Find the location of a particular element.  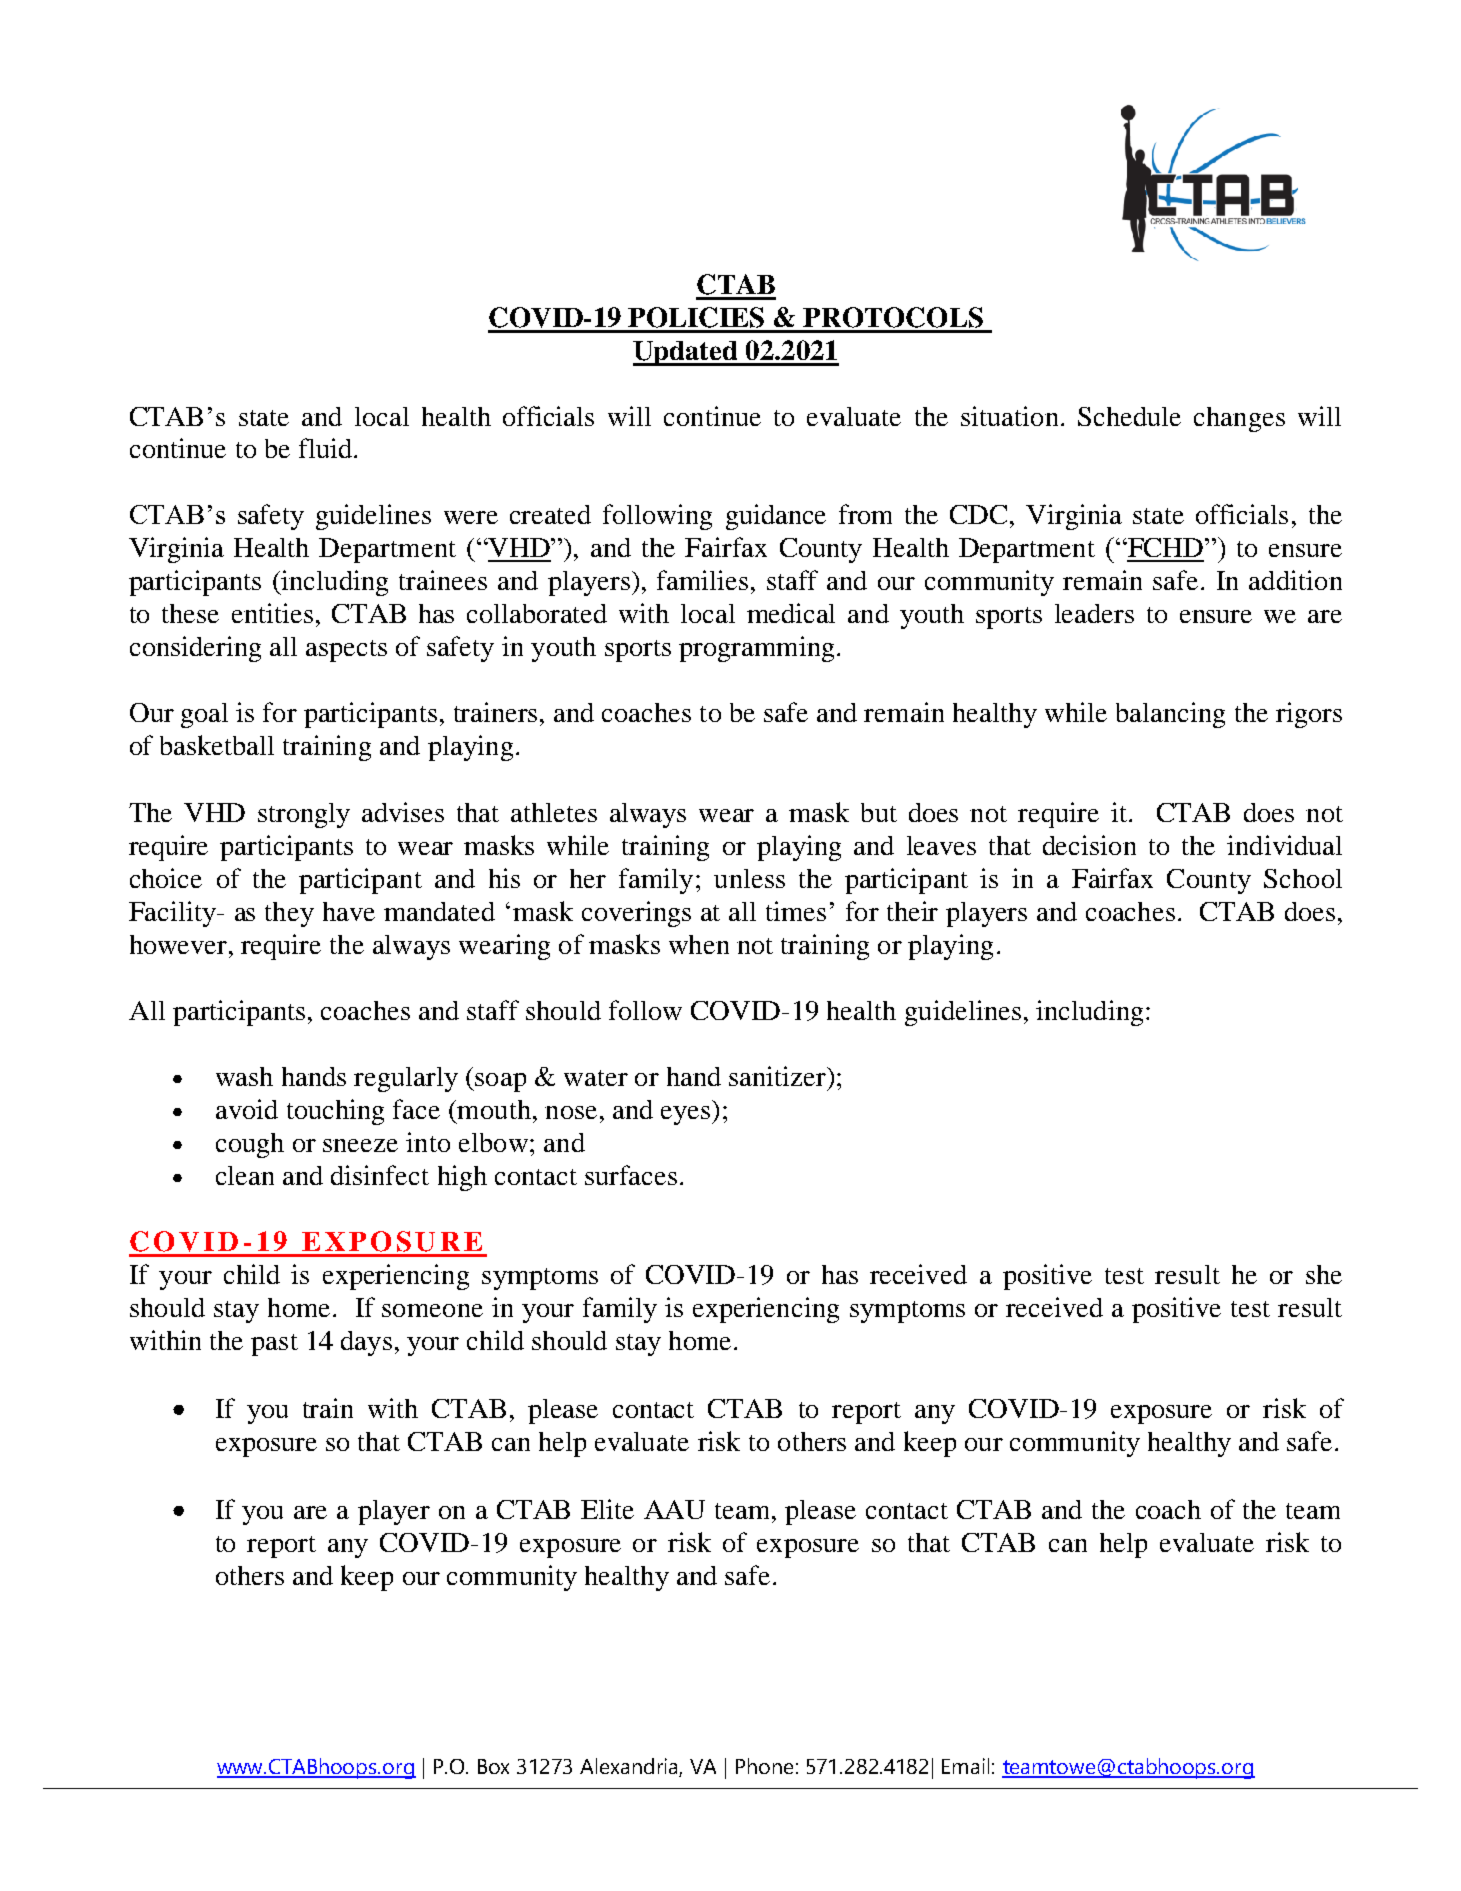

School is located at coordinates (1303, 878).
